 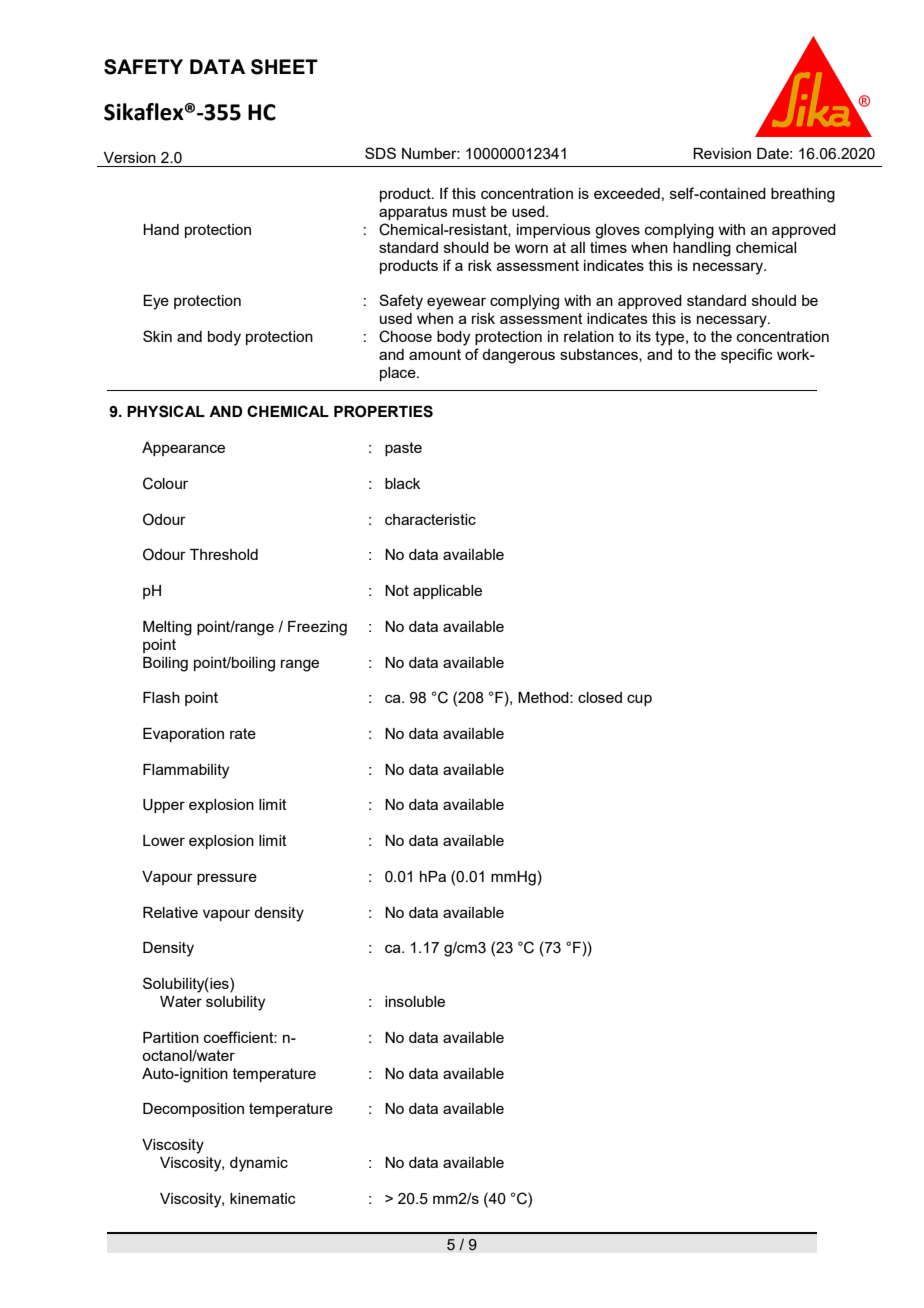 I want to click on insoluble, so click(x=415, y=1001).
